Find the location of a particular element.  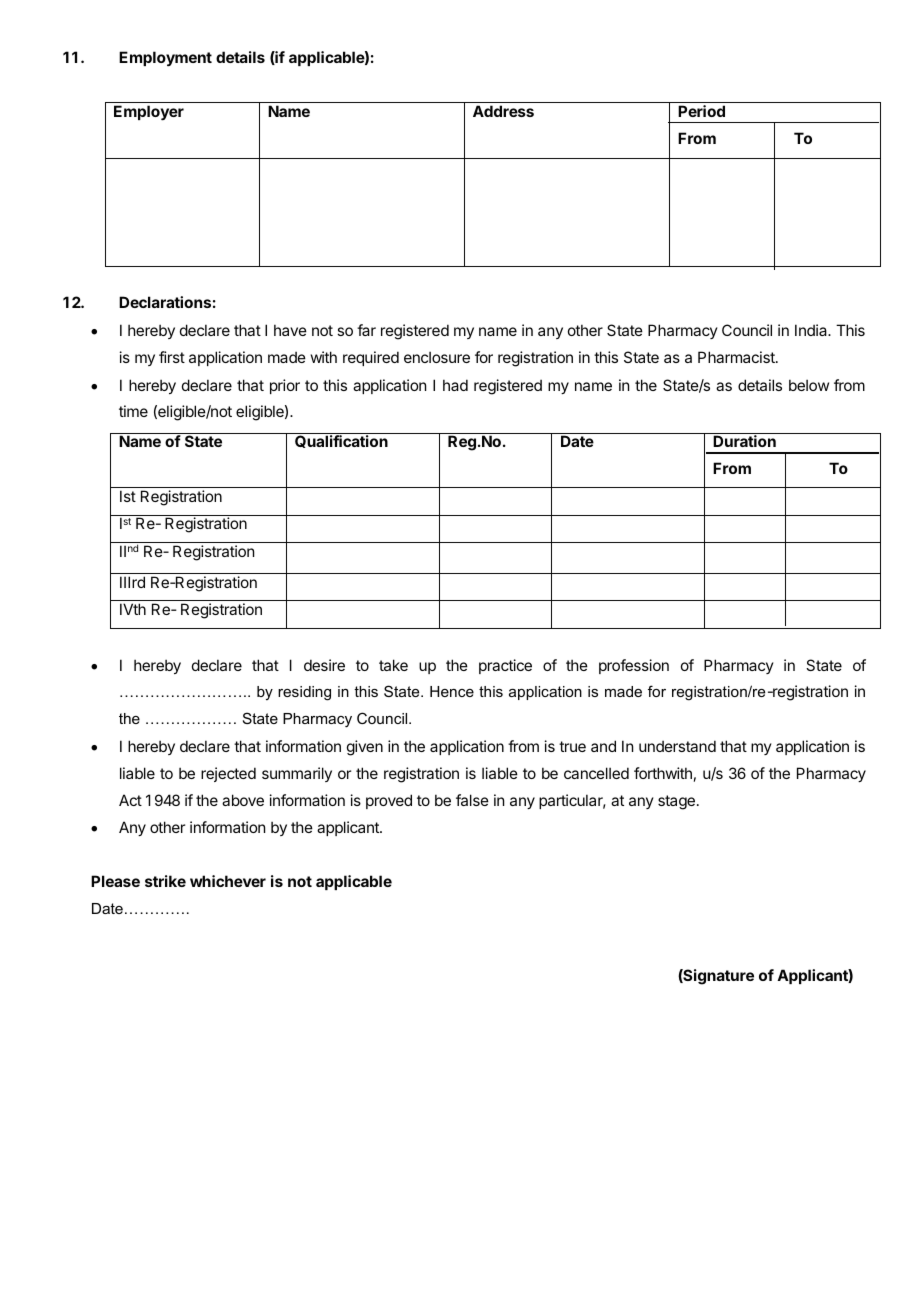

have is located at coordinates (290, 330).
